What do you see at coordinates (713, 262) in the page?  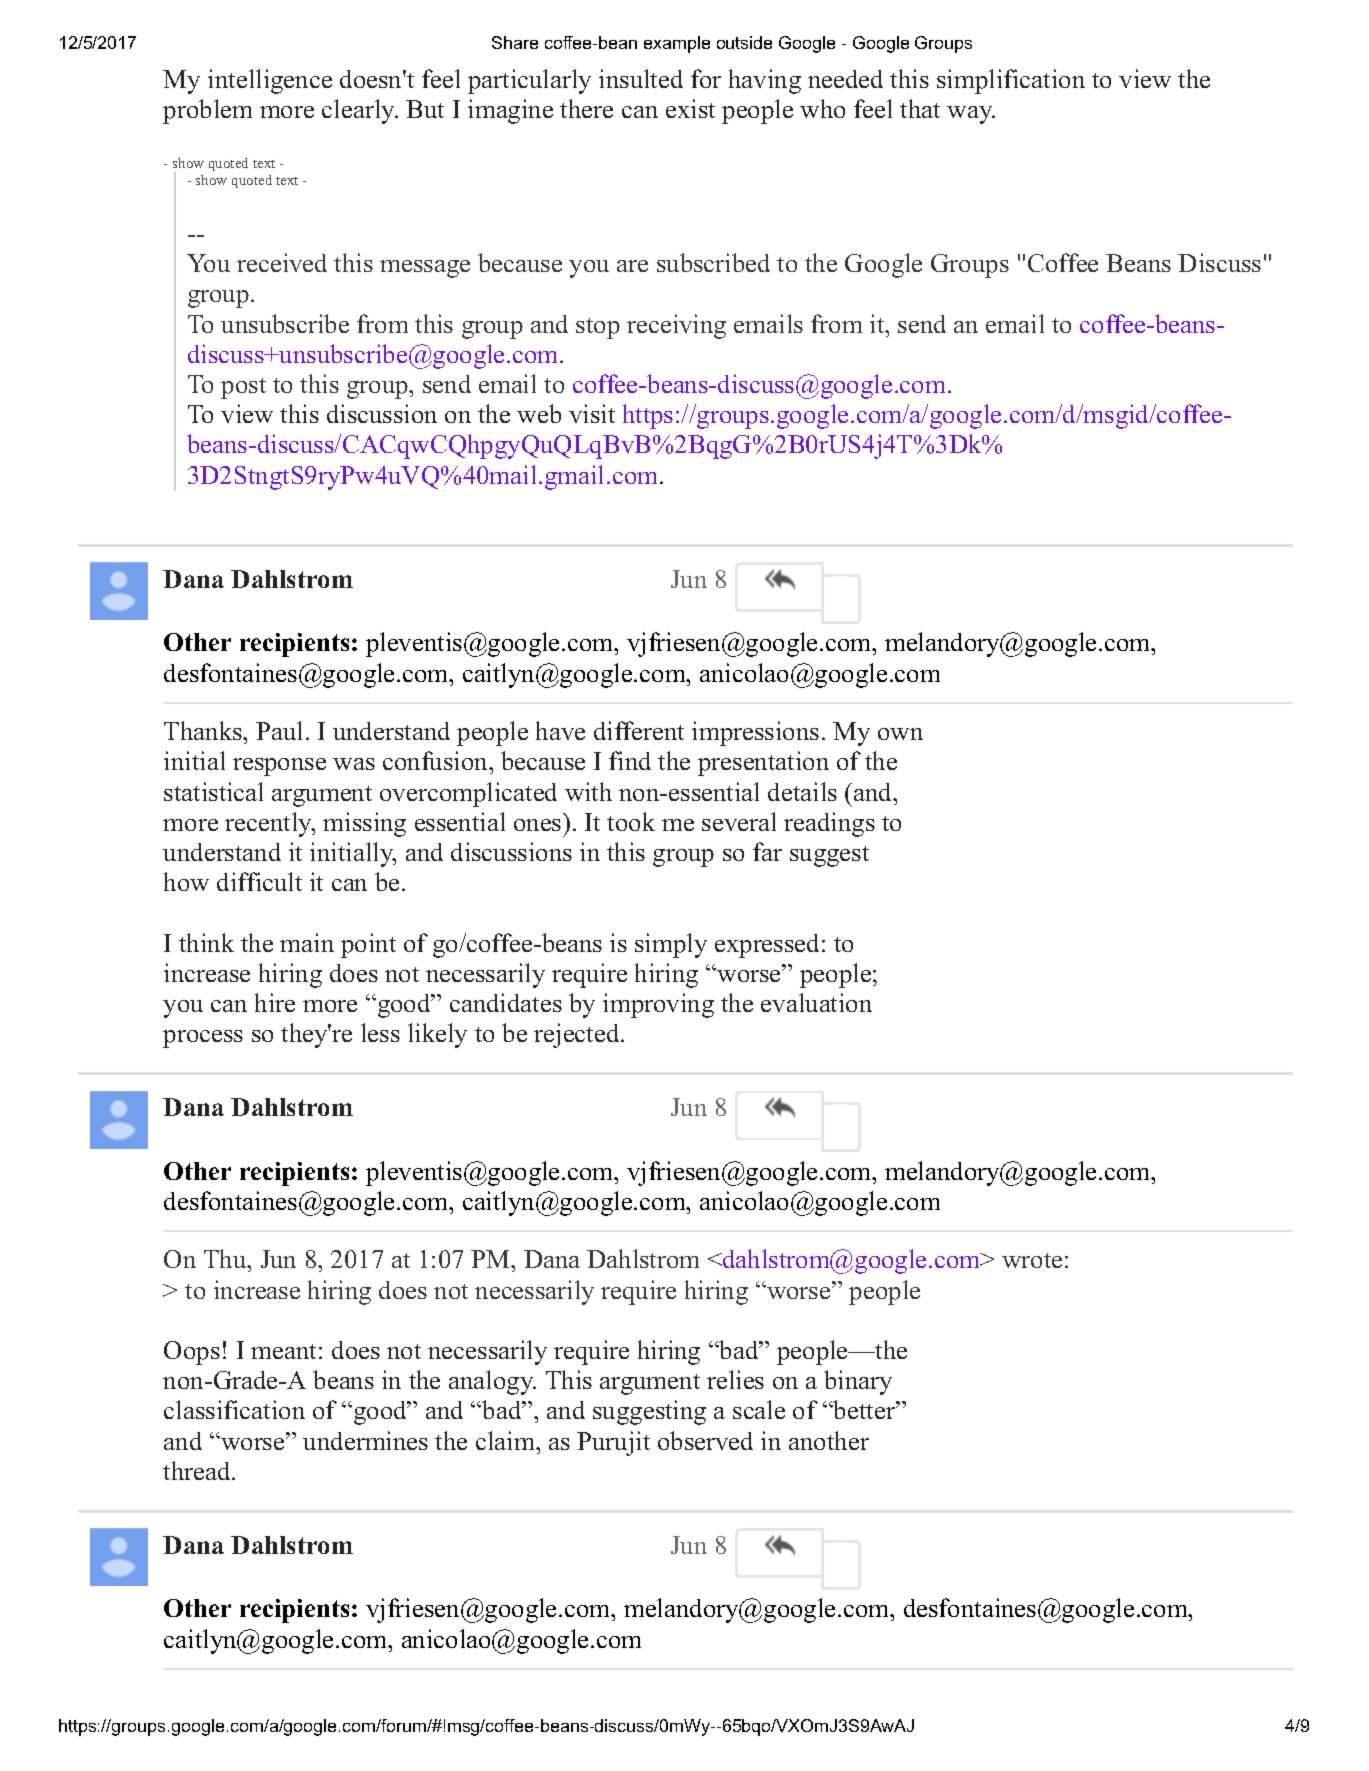 I see `subscribed` at bounding box center [713, 262].
